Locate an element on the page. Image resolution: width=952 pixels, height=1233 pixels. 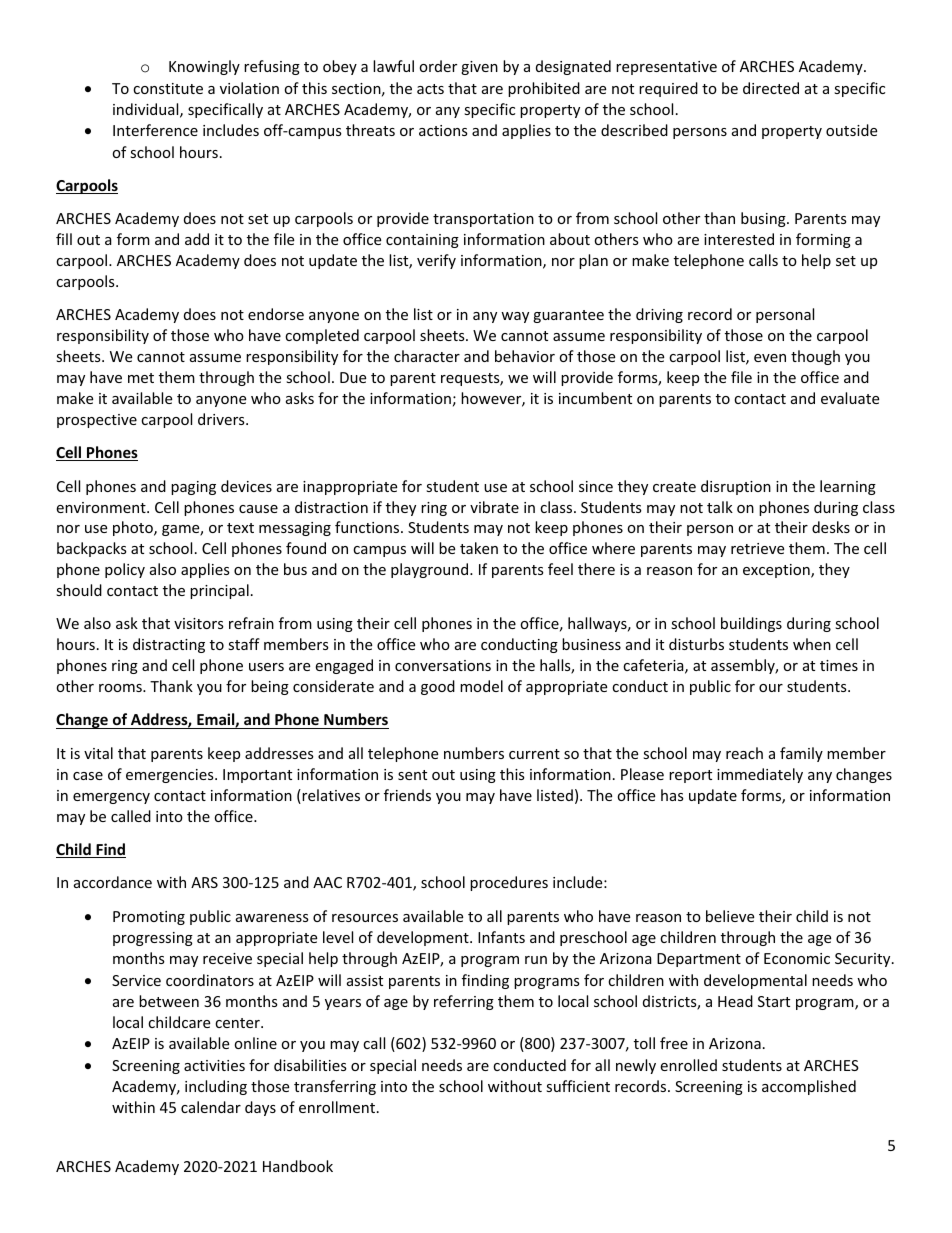
including is located at coordinates (216, 1087).
